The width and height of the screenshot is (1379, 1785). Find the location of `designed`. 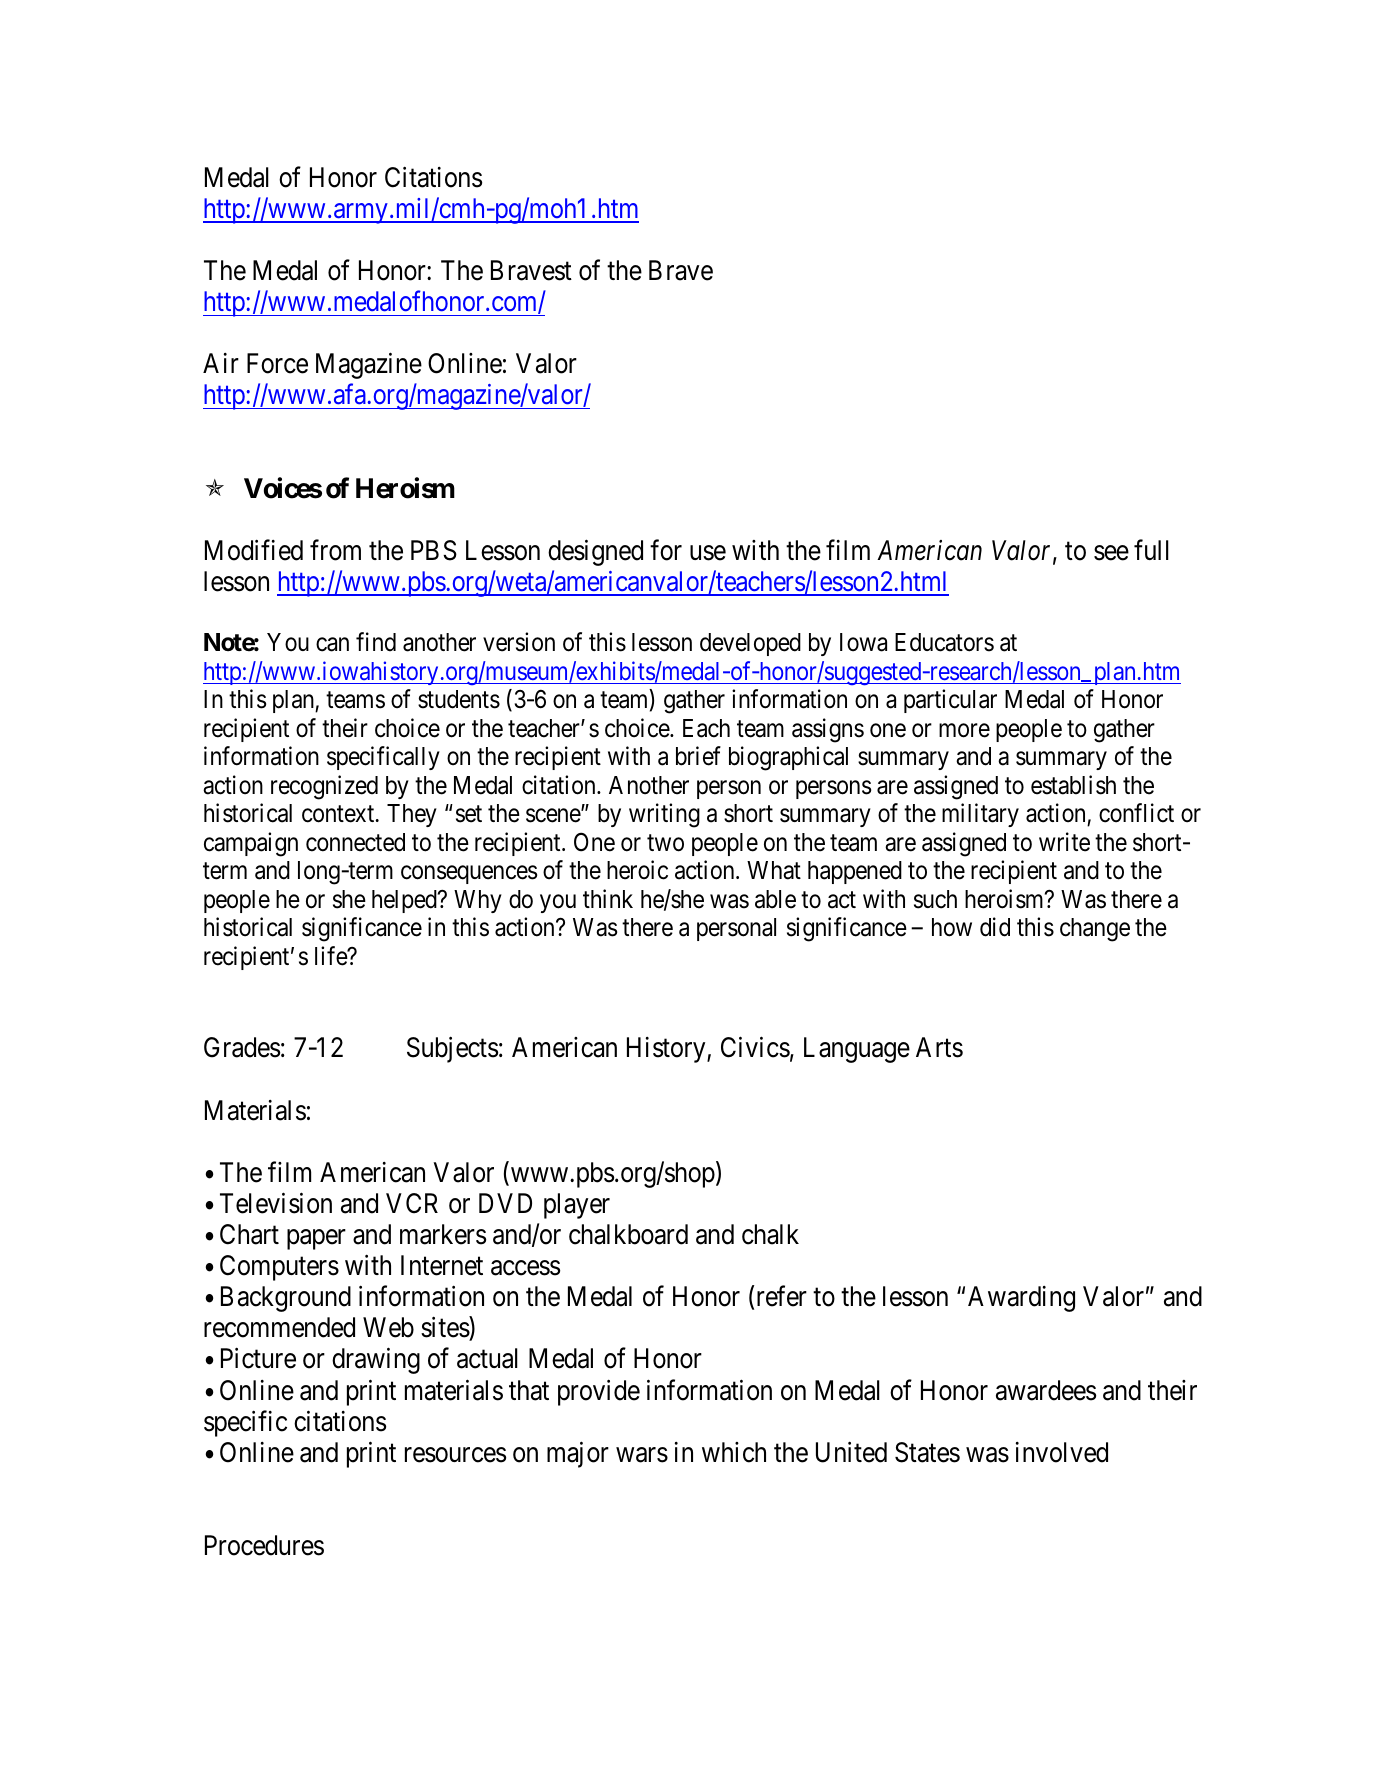

designed is located at coordinates (595, 552).
